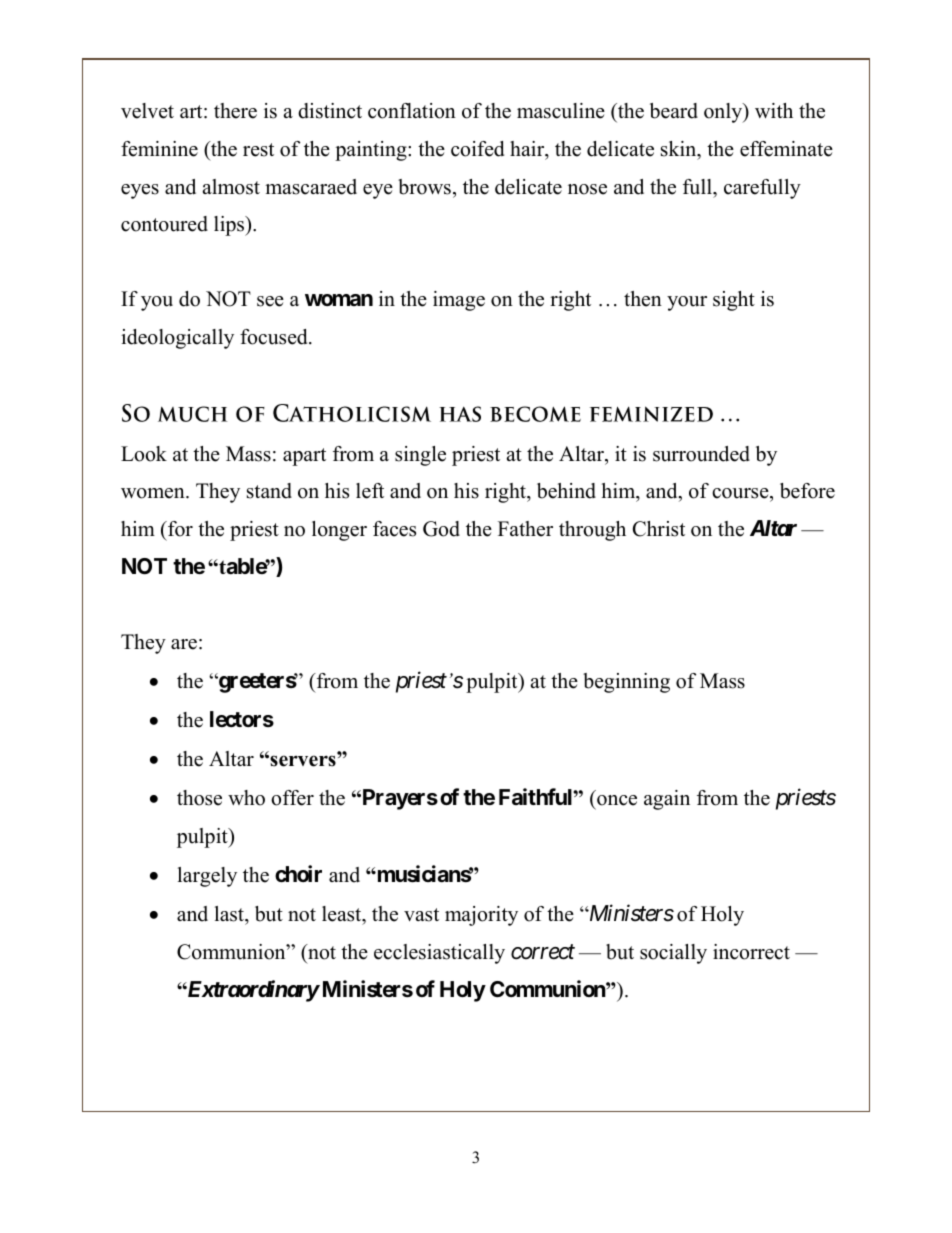 The image size is (952, 1233). I want to click on conflation, so click(412, 111).
